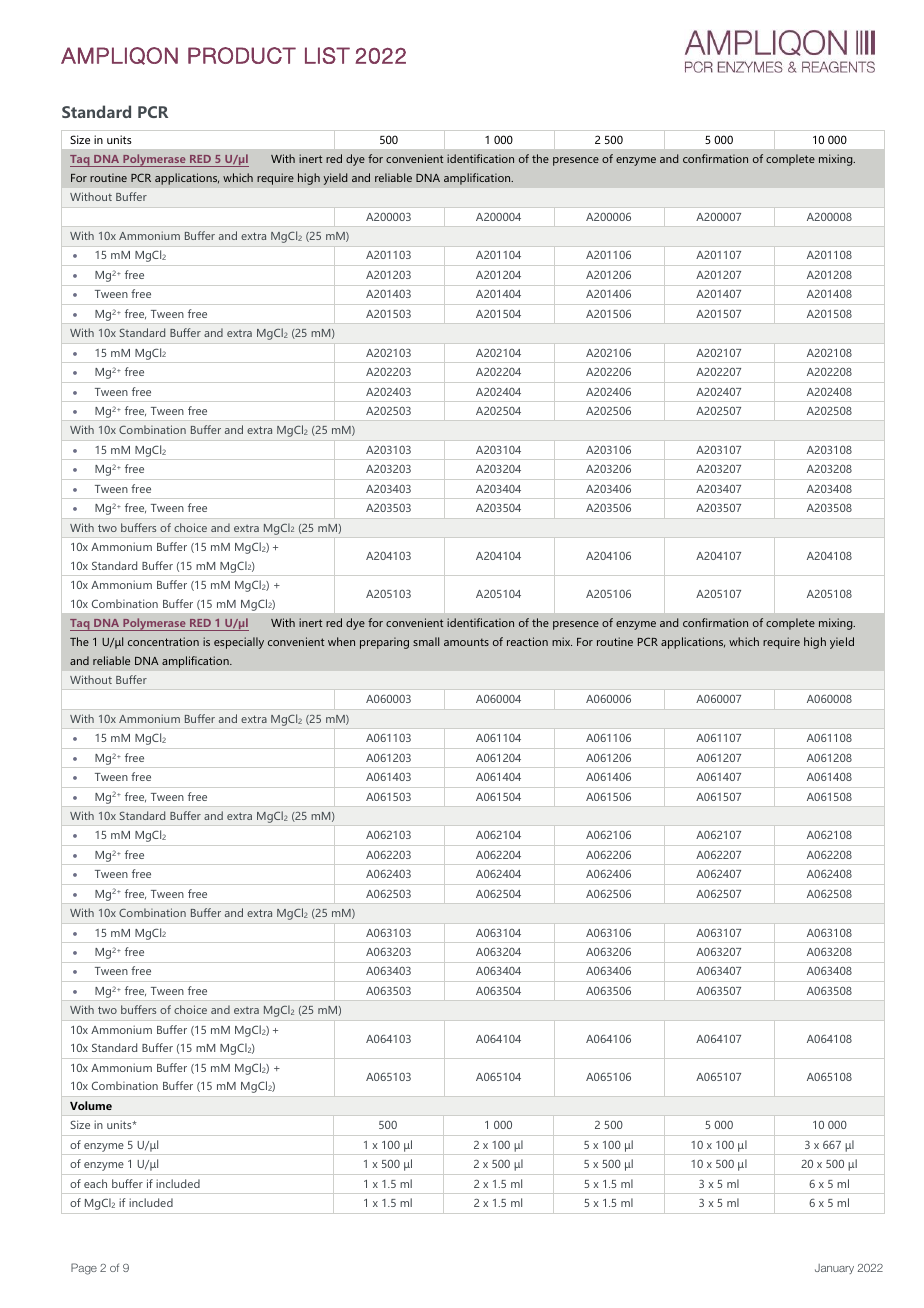  What do you see at coordinates (426, 641) in the document?
I see `small` at bounding box center [426, 641].
